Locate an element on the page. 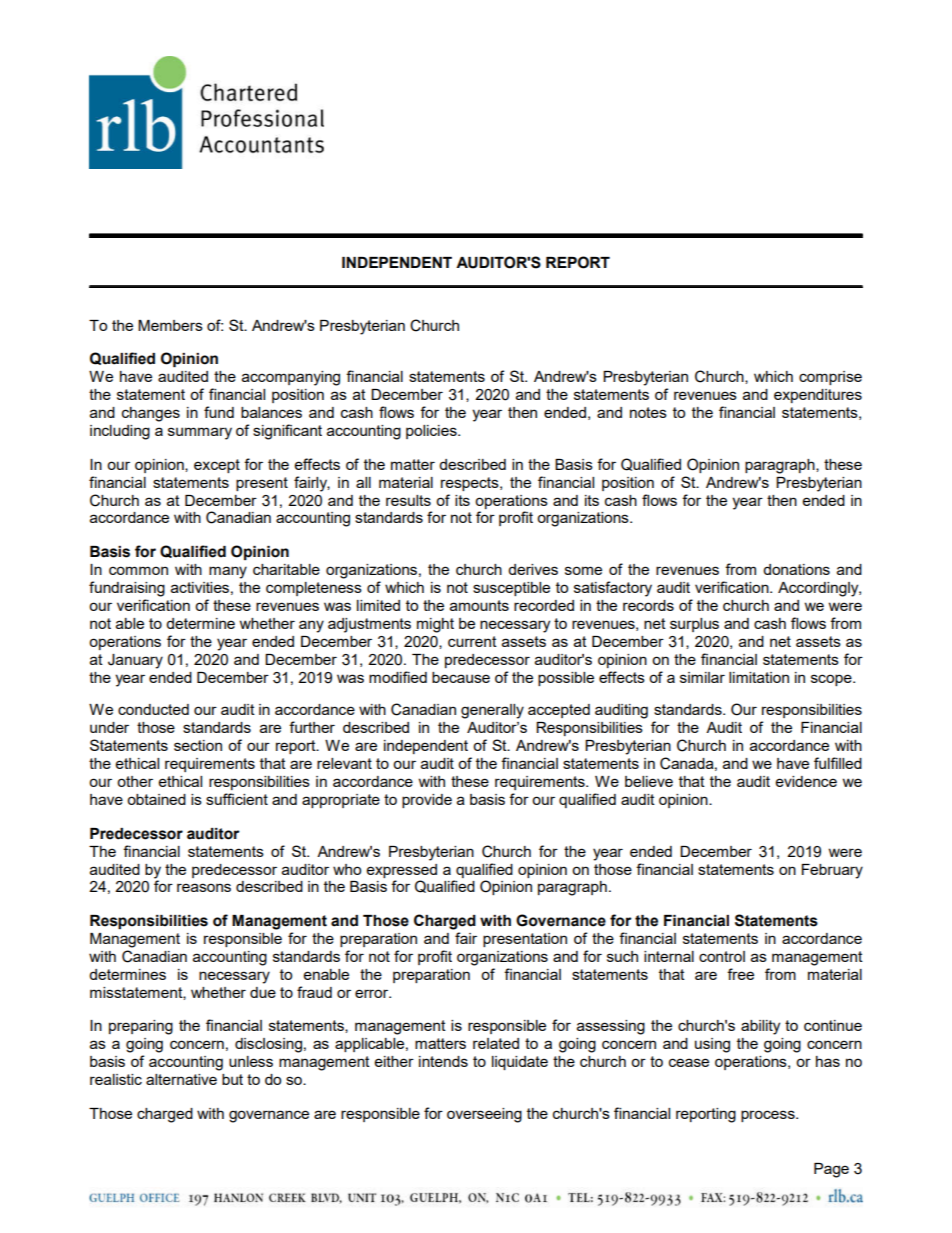 The image size is (952, 1233). generally is located at coordinates (492, 711).
